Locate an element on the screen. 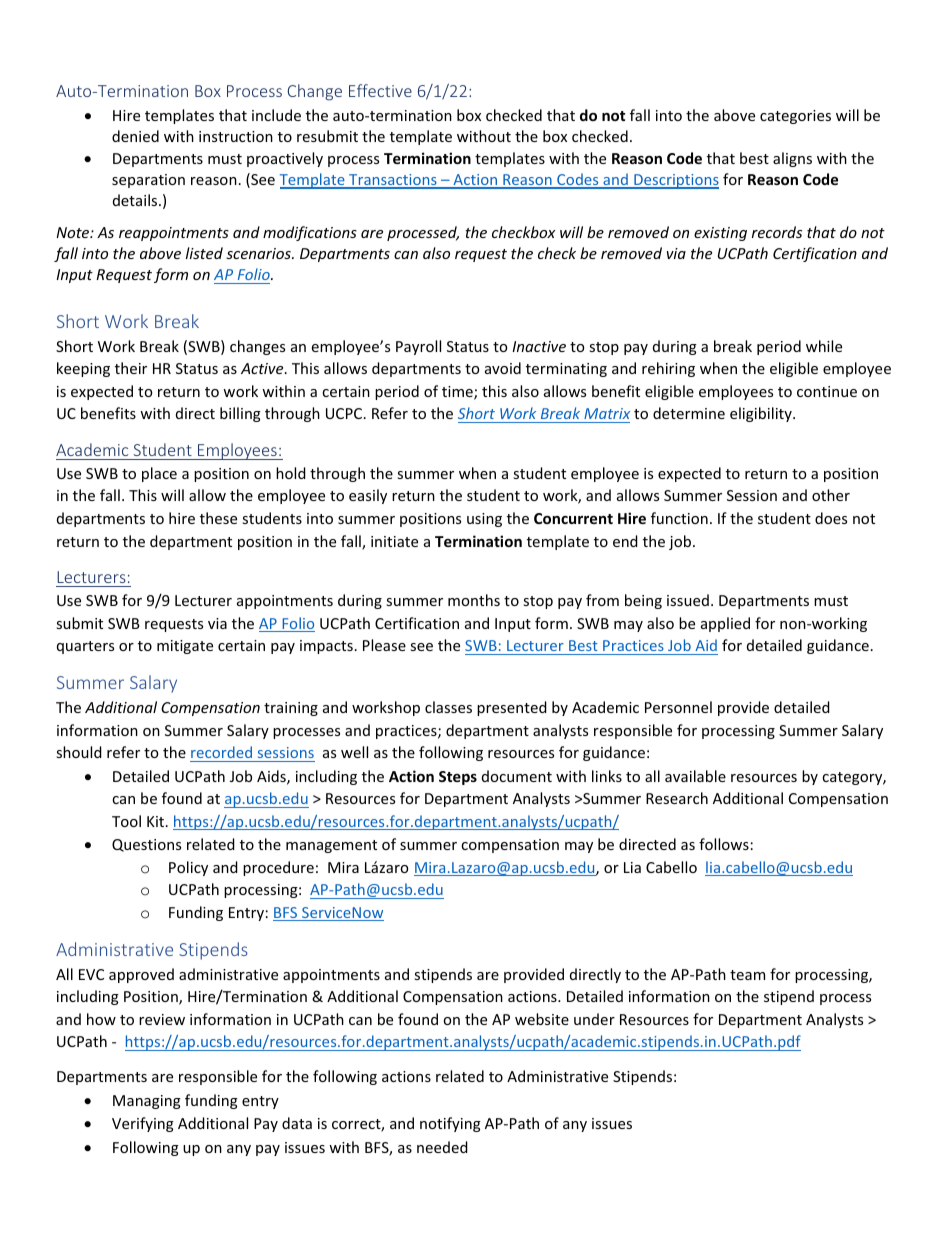 The height and width of the screenshot is (1233, 952). denied is located at coordinates (135, 136).
